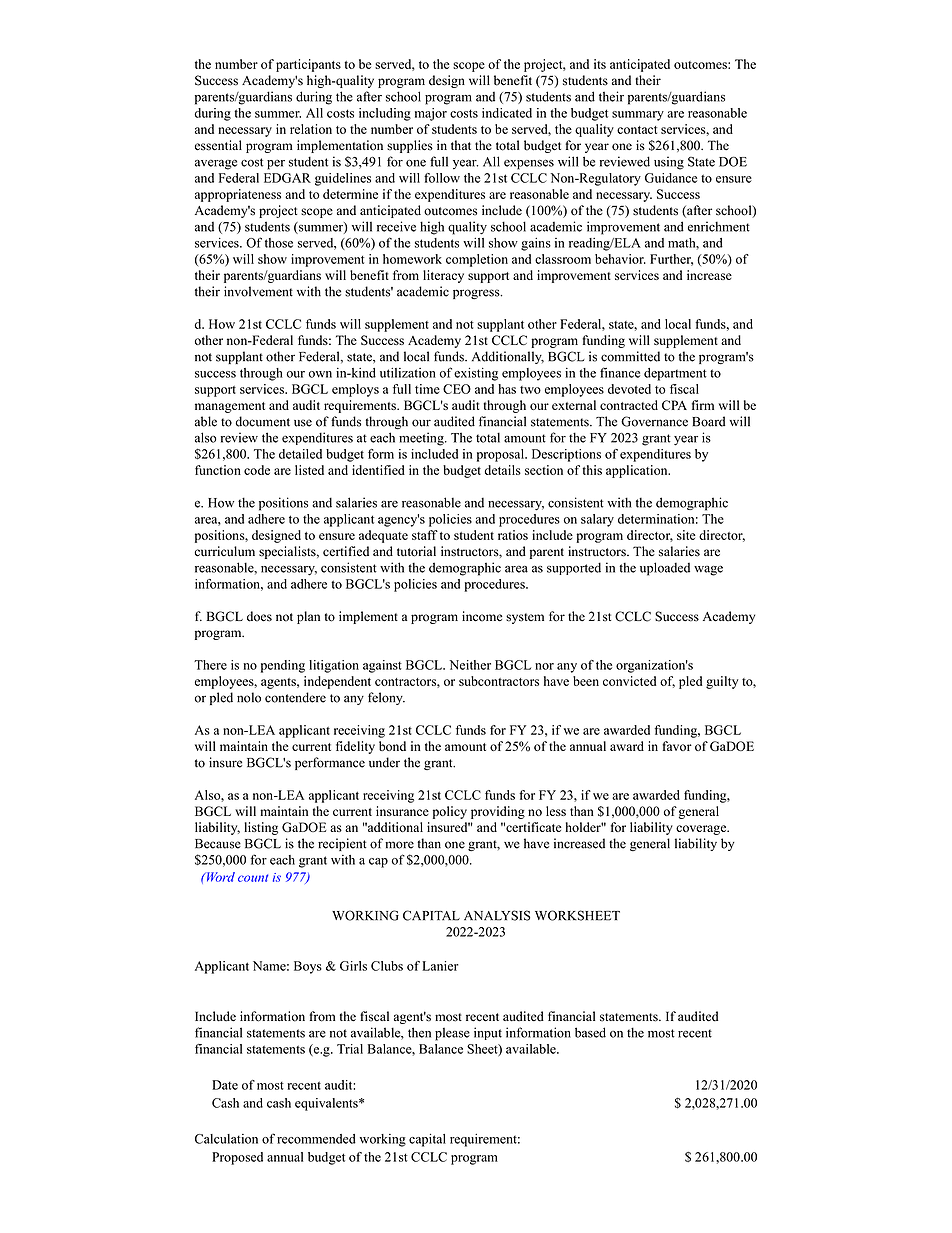  I want to click on does, so click(259, 616).
